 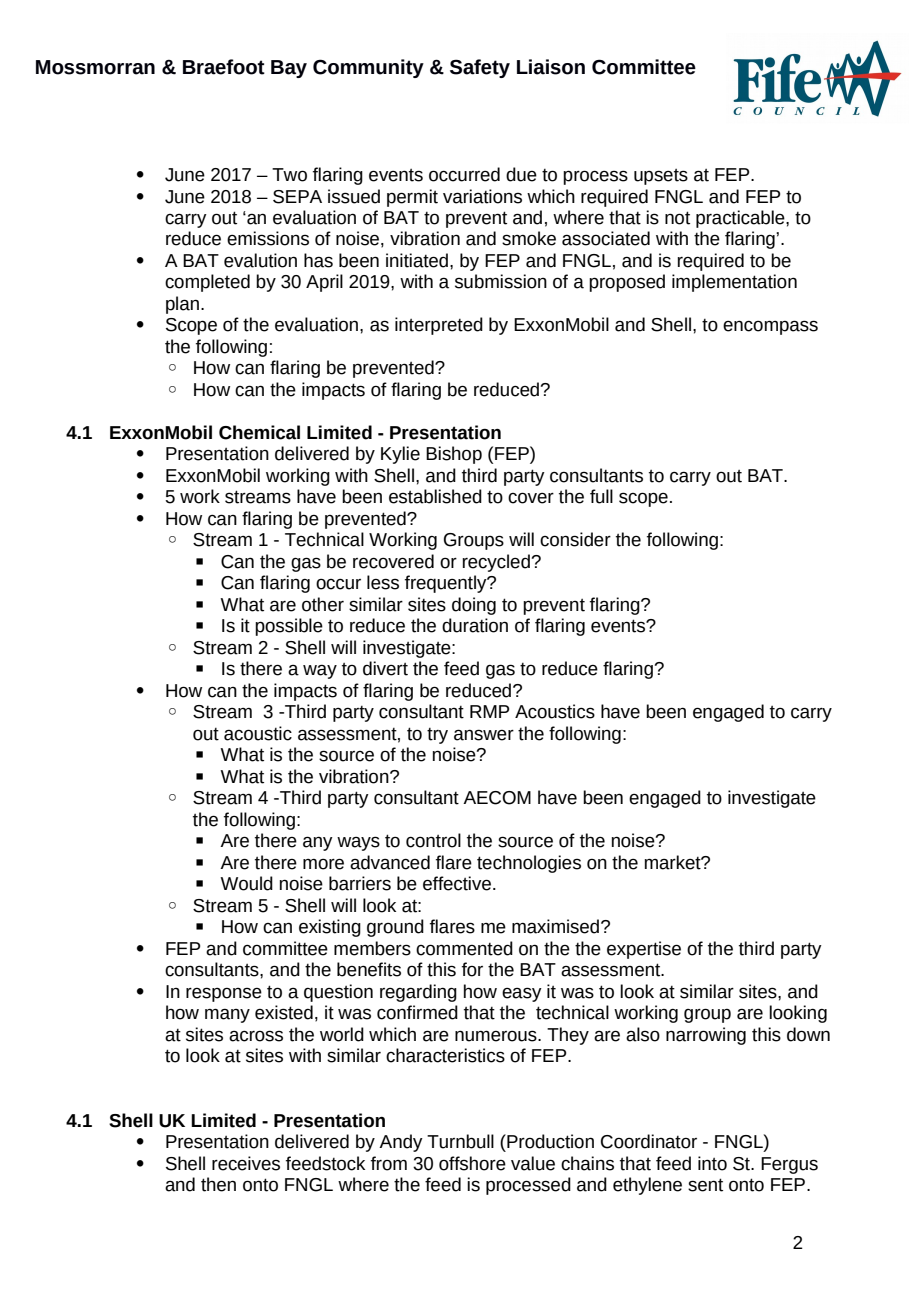 I want to click on receives, so click(x=246, y=1163).
